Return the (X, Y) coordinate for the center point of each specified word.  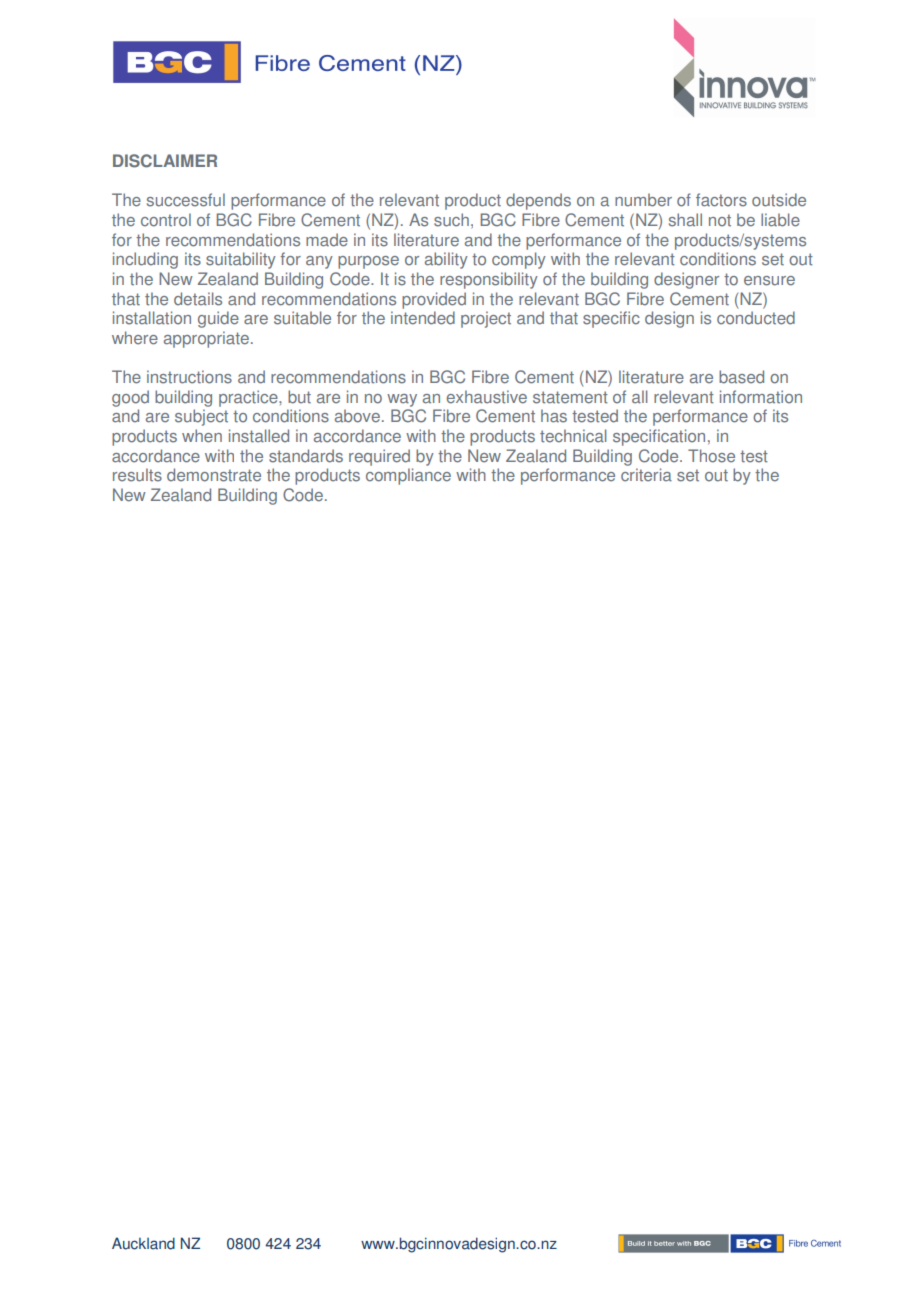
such (451, 220)
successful (186, 200)
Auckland (143, 1243)
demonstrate (214, 475)
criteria (646, 475)
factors (721, 200)
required (379, 457)
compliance (408, 476)
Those (711, 456)
